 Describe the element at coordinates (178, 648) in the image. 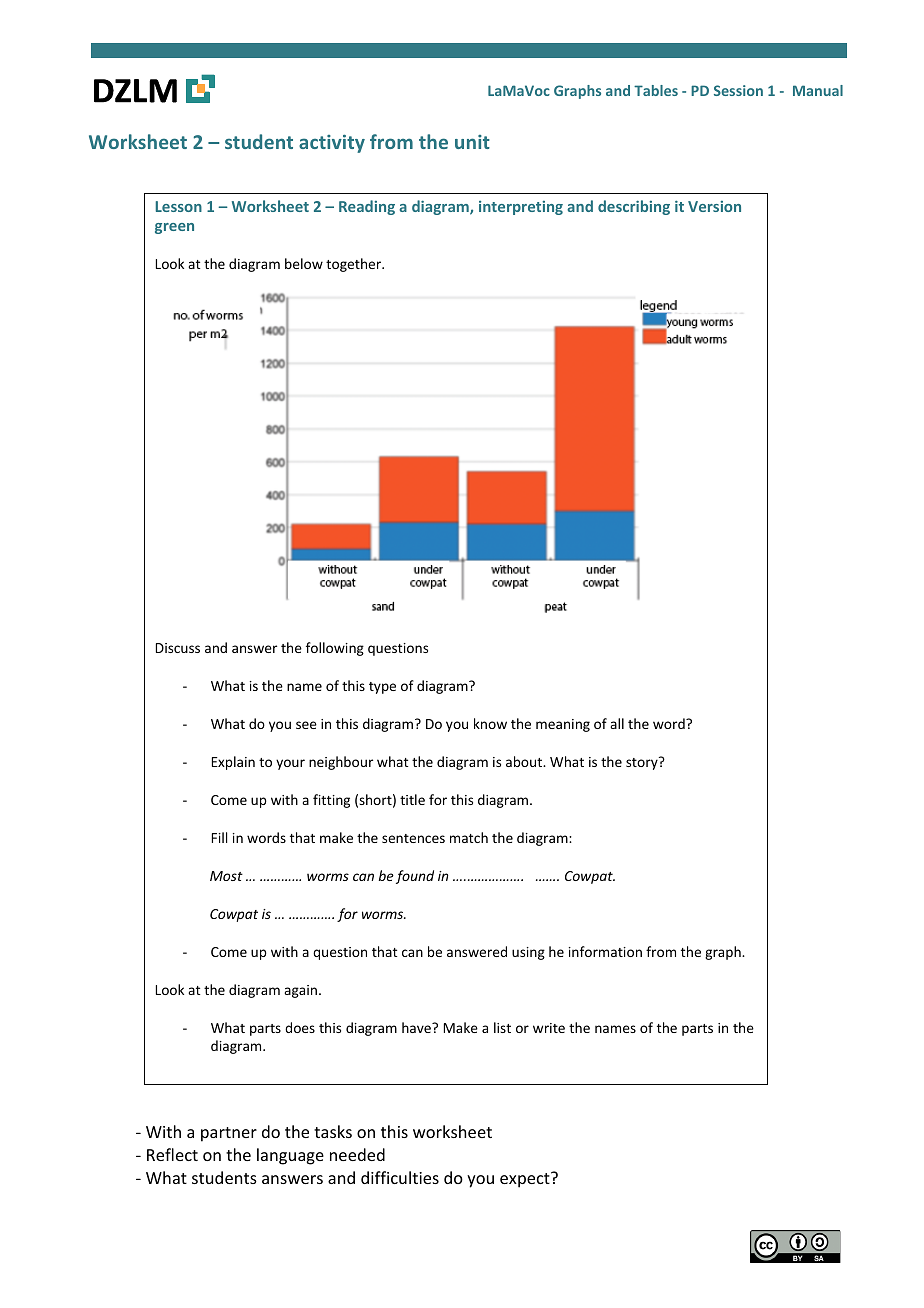

I see `Discuss` at that location.
